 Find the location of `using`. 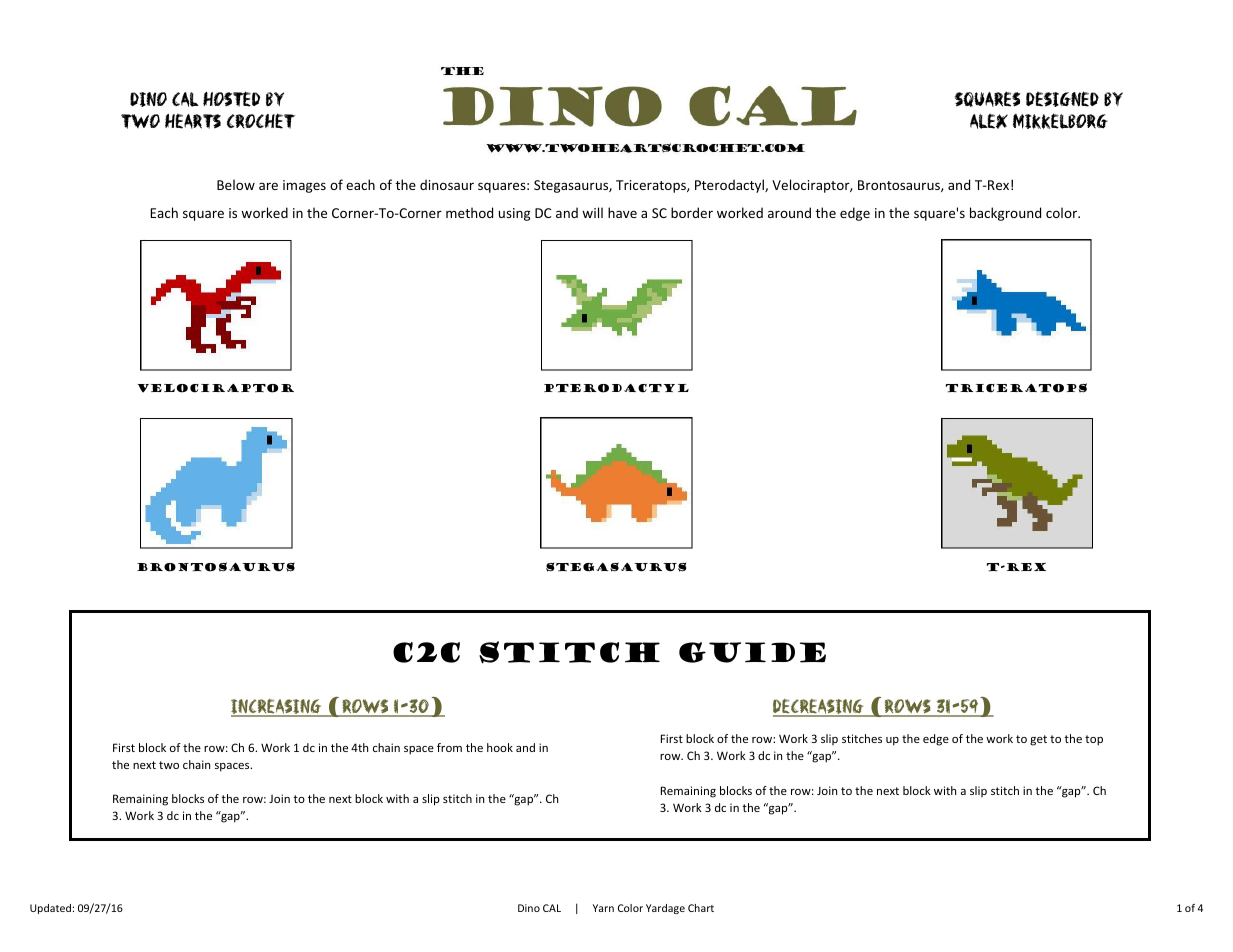

using is located at coordinates (514, 214).
